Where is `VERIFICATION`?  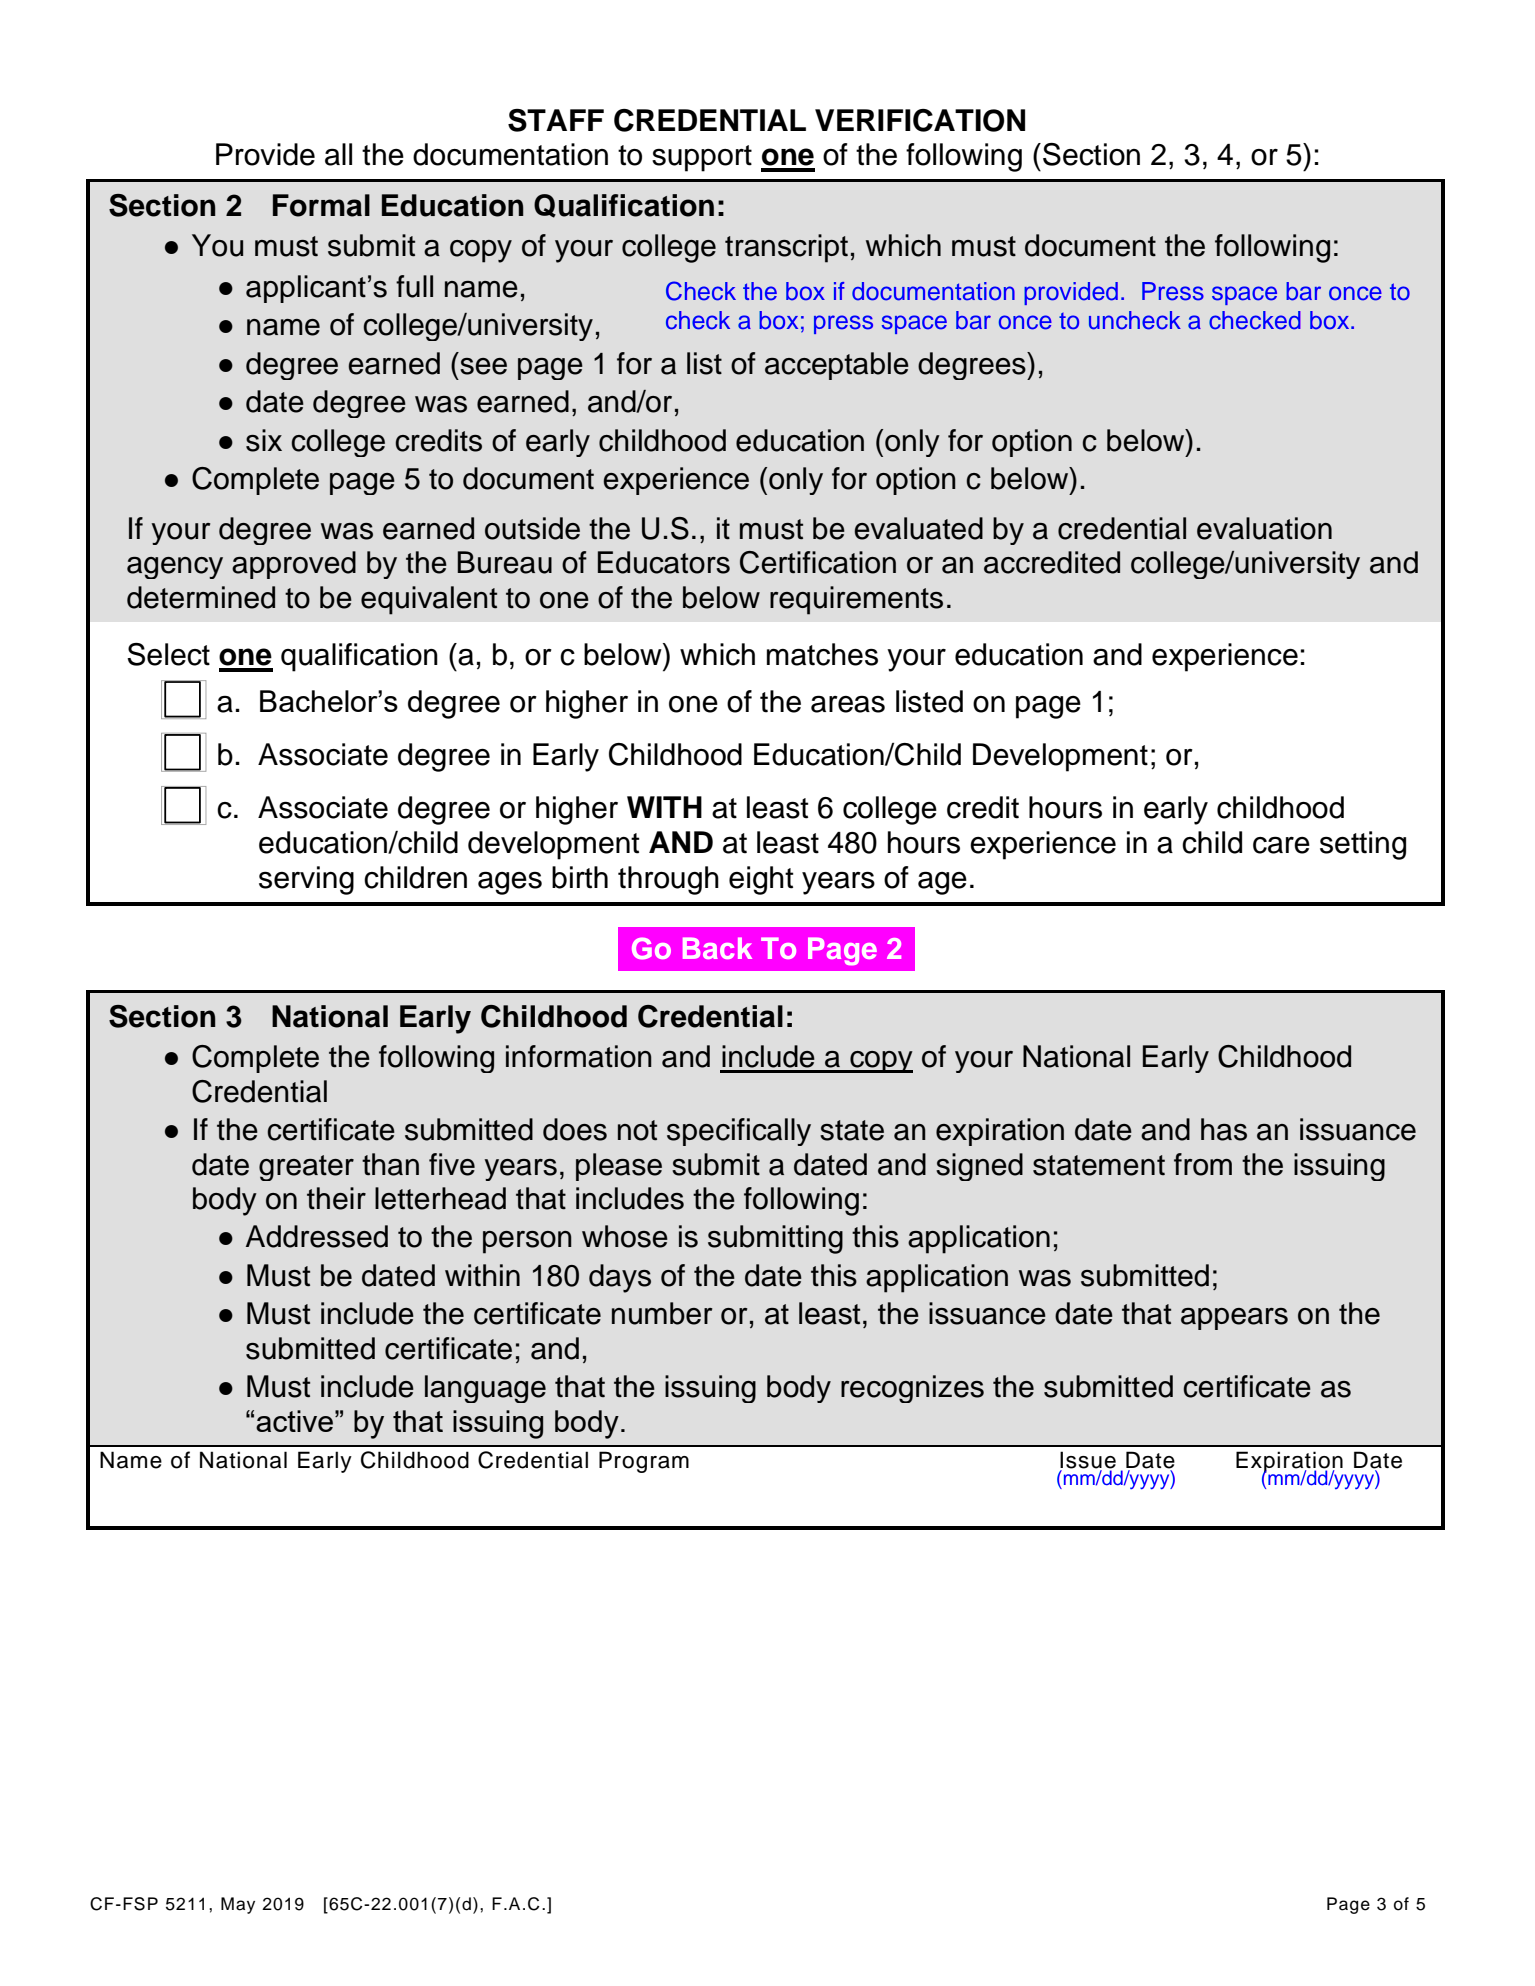 VERIFICATION is located at coordinates (920, 120).
